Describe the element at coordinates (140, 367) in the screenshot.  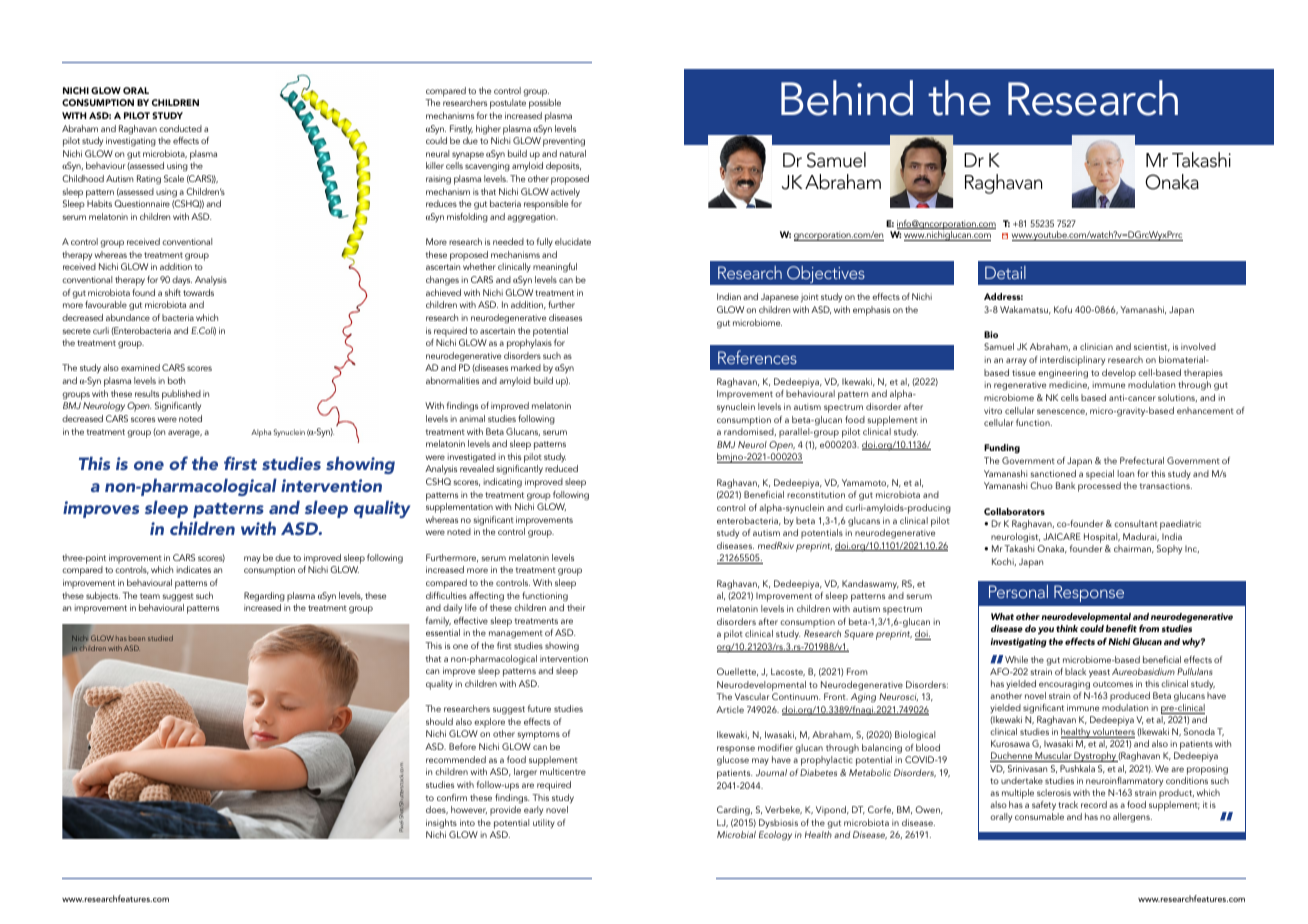
I see `examined` at that location.
